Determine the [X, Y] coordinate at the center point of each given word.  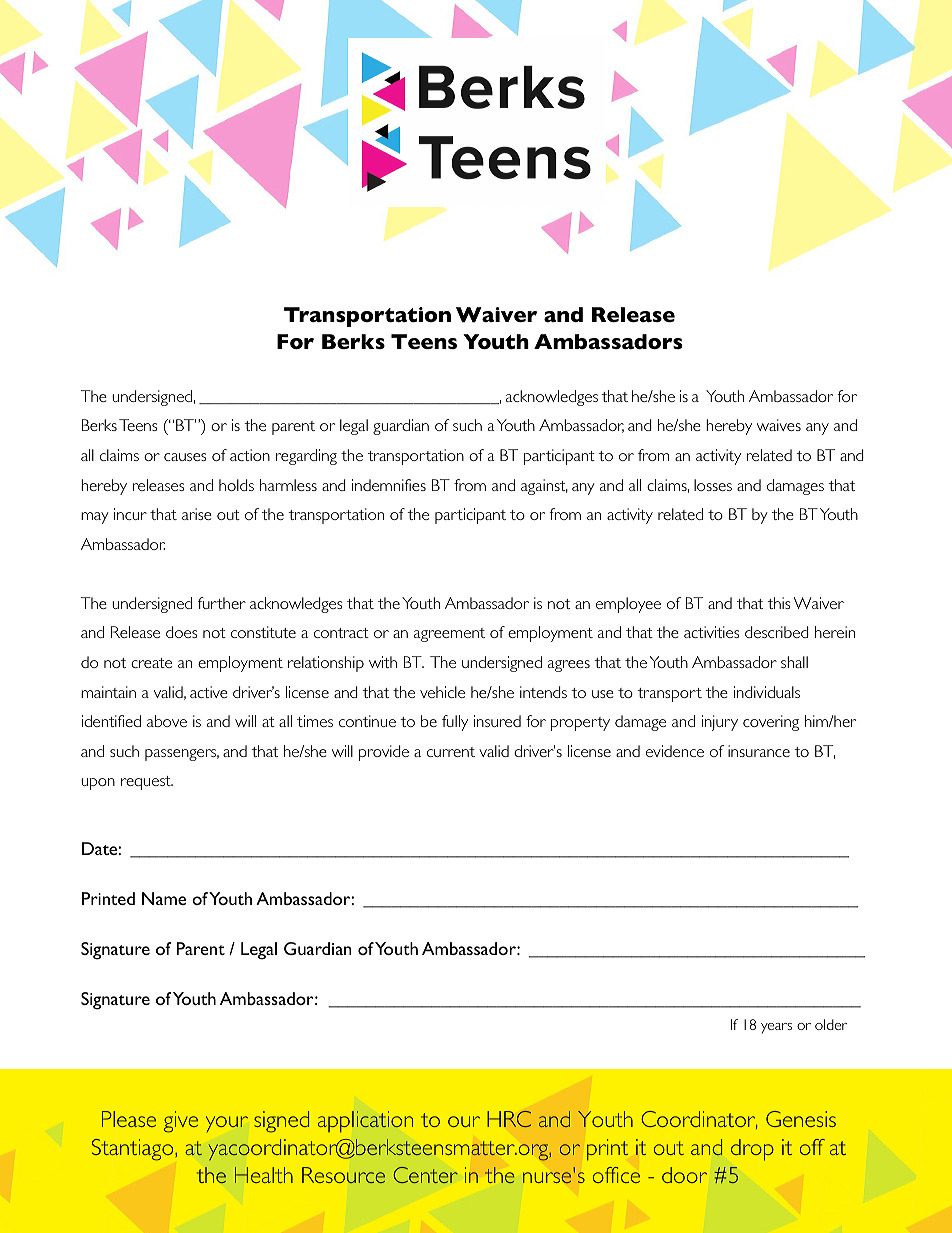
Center [425, 1175]
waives [779, 425]
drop [752, 1150]
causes [185, 457]
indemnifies [389, 485]
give [181, 1122]
